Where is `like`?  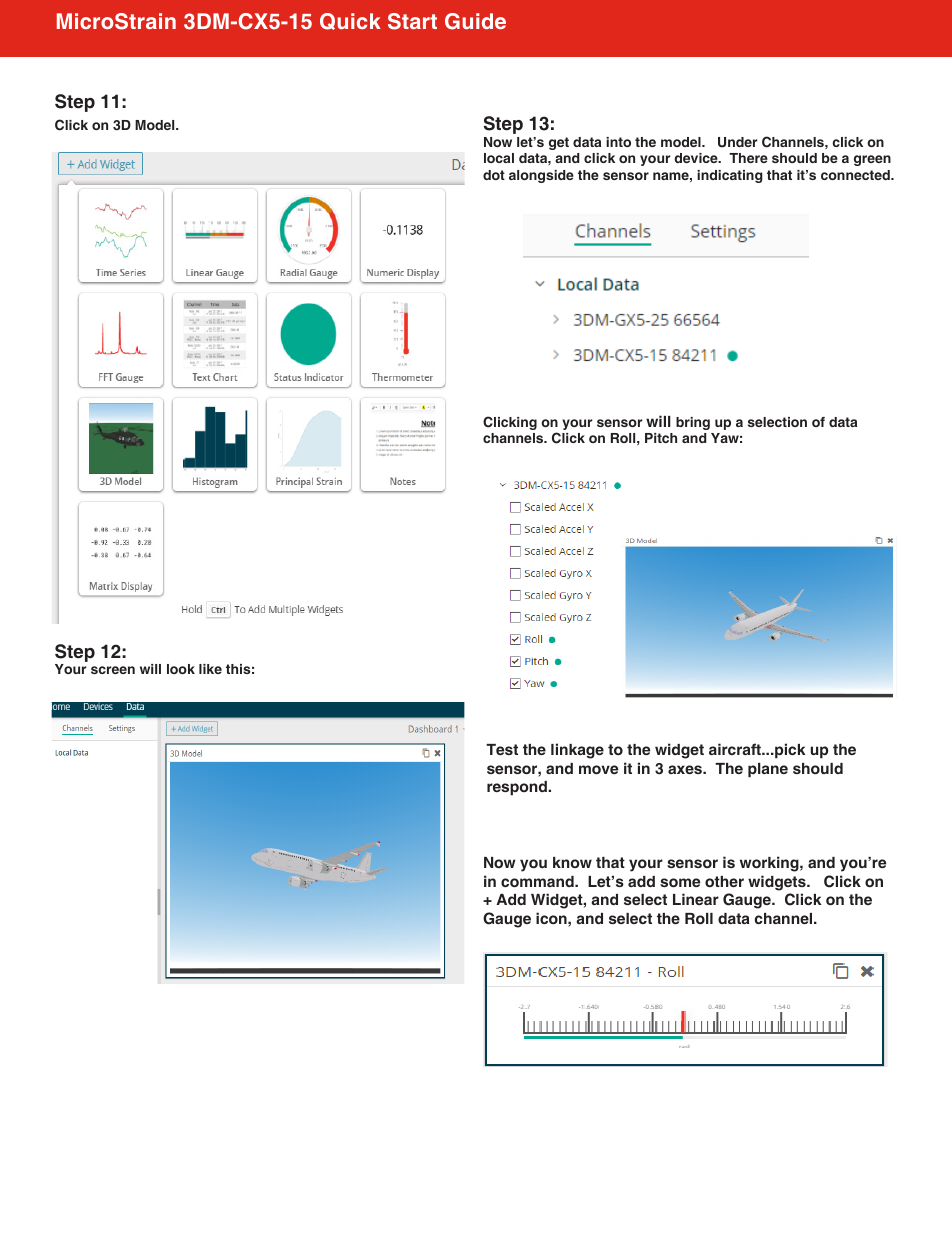 like is located at coordinates (210, 669).
